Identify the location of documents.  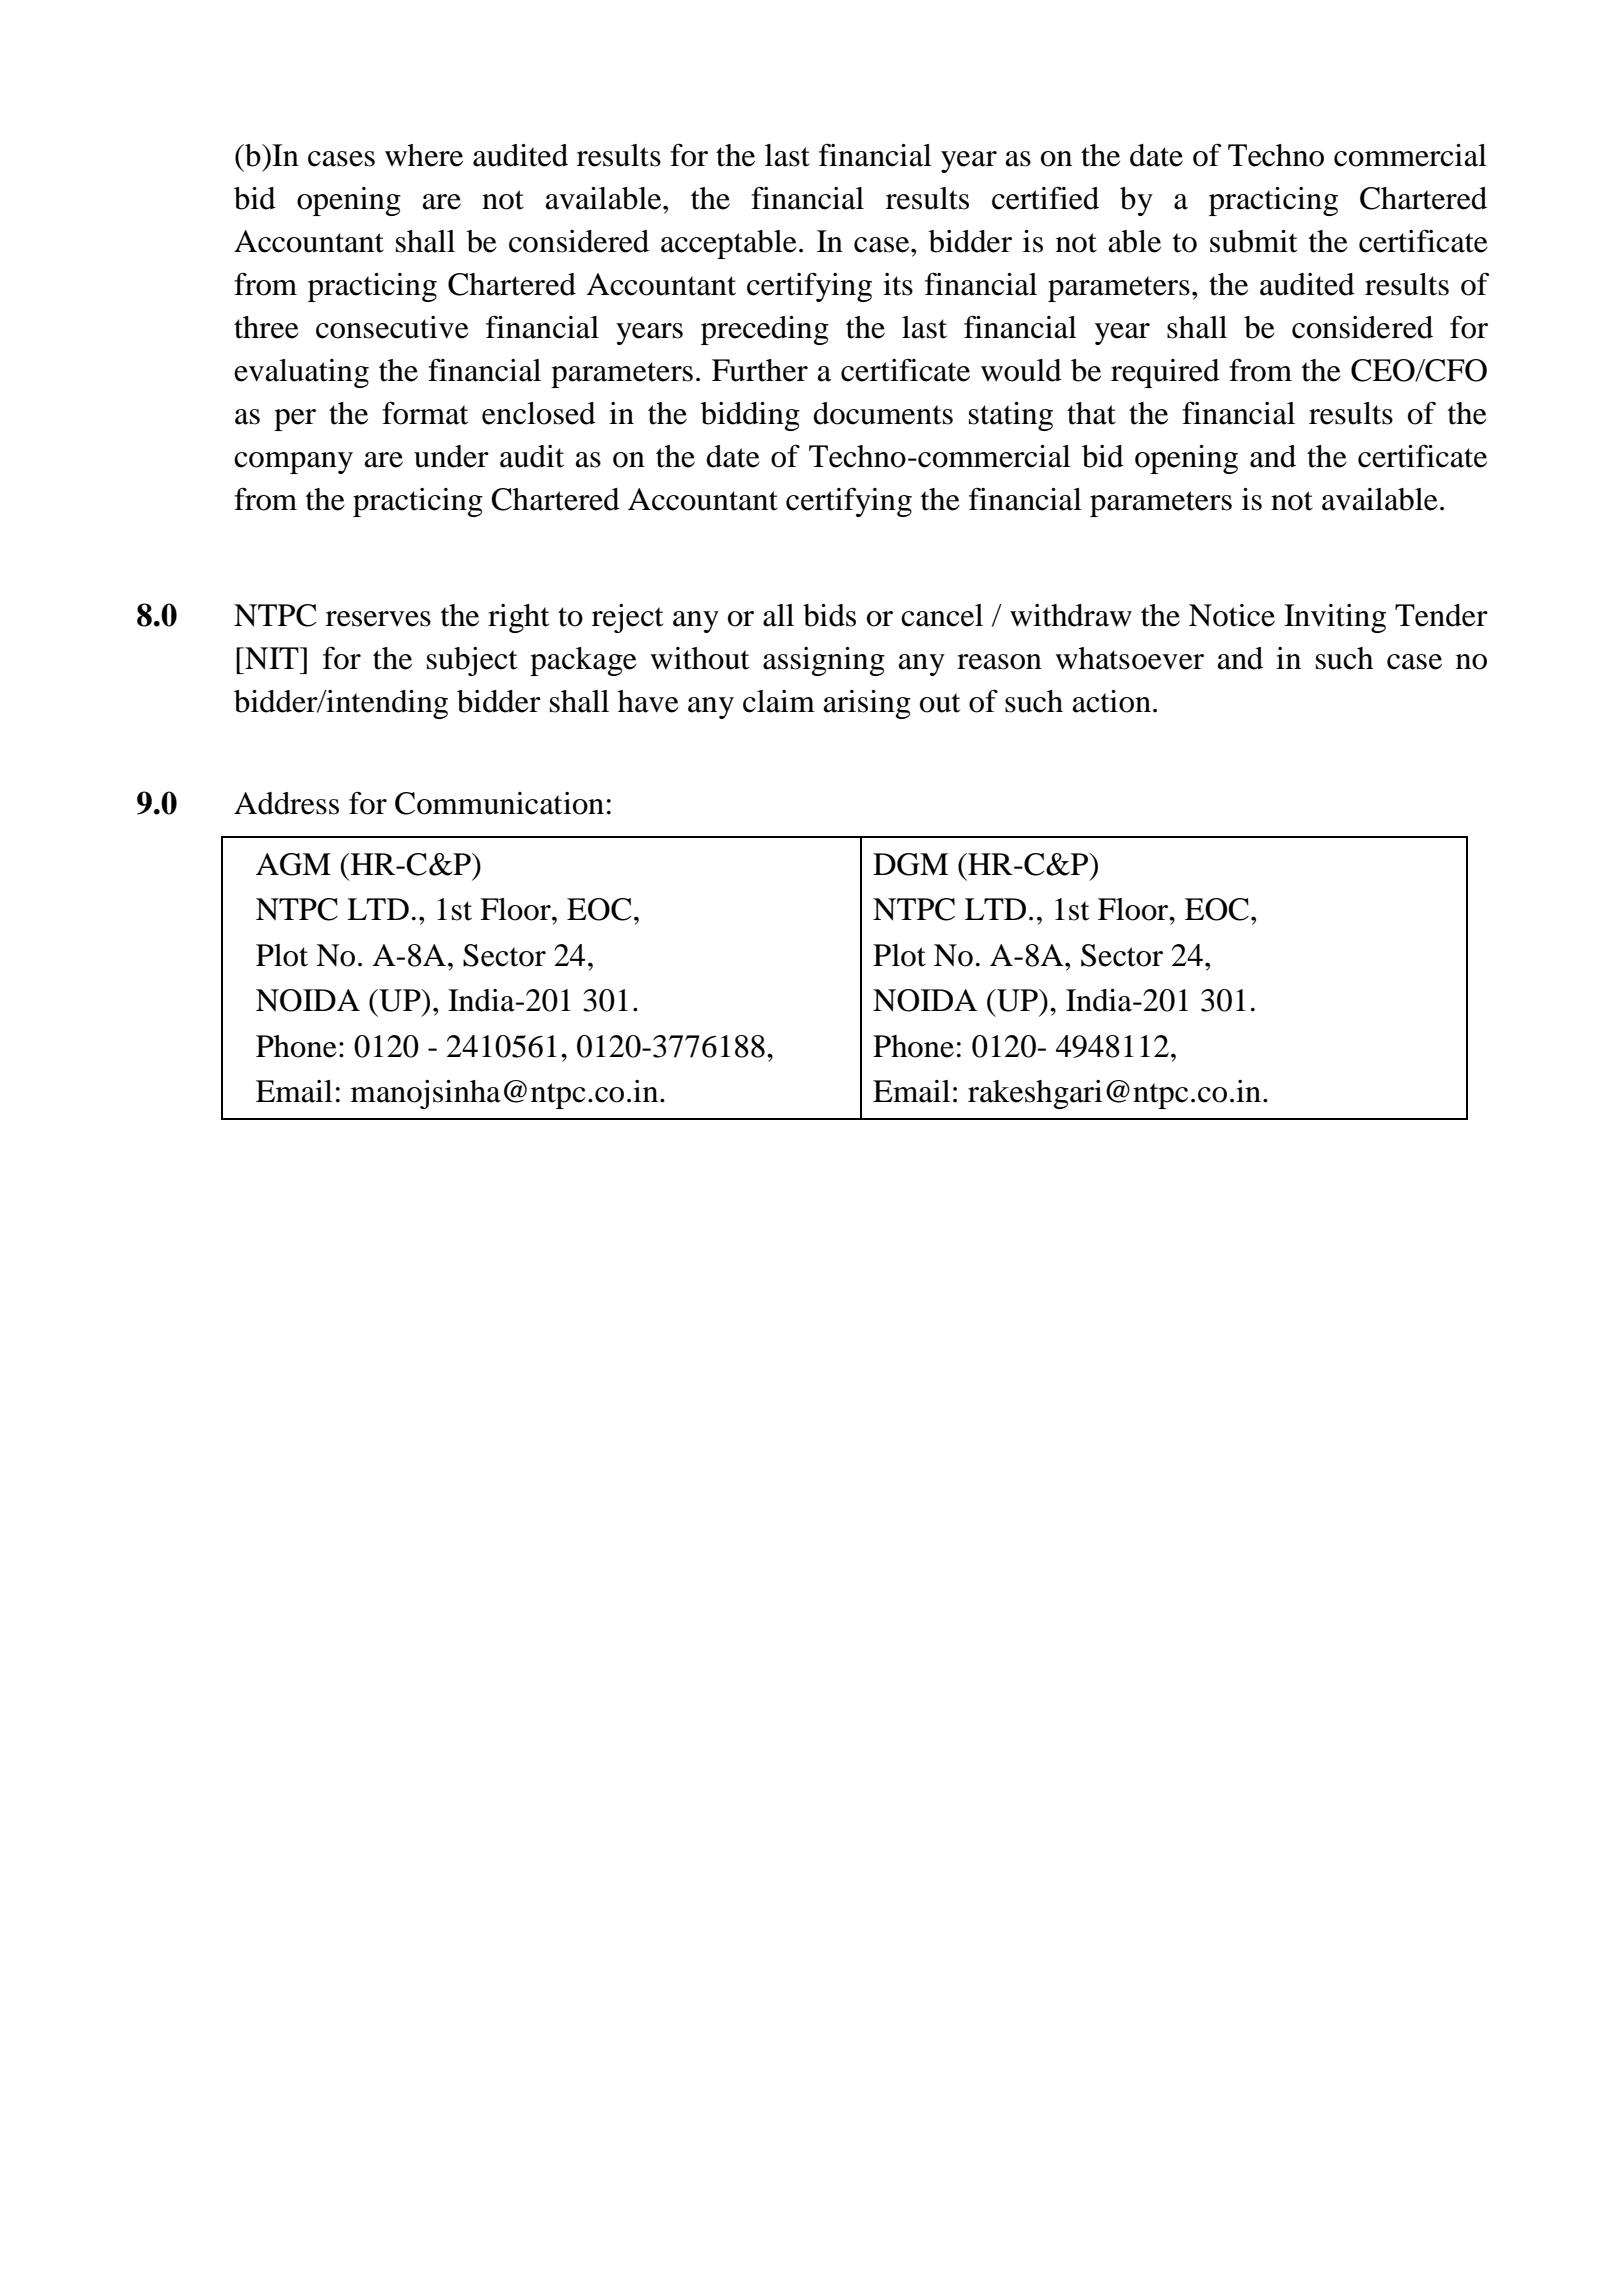
(883, 413).
